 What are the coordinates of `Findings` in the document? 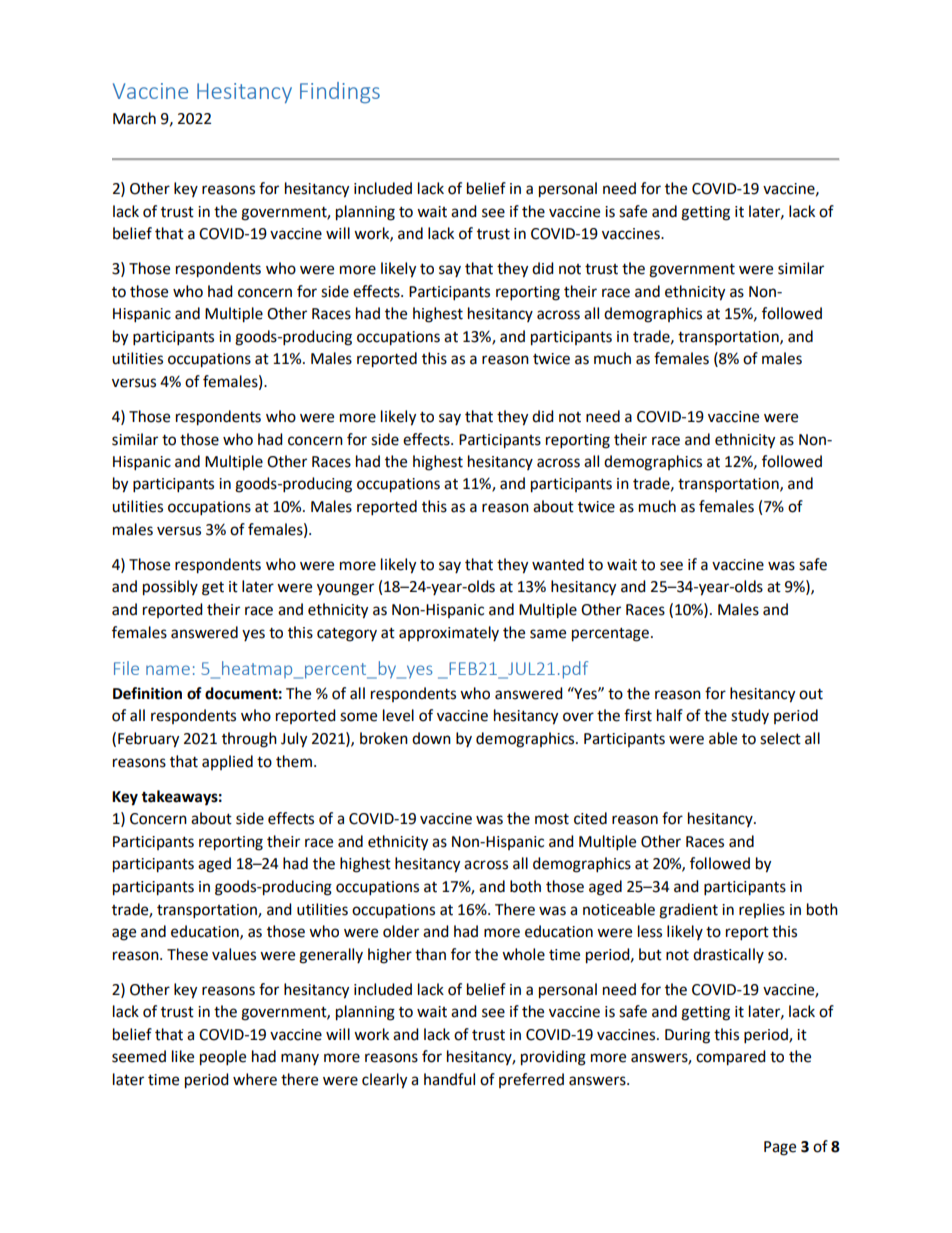 It's located at (340, 92).
